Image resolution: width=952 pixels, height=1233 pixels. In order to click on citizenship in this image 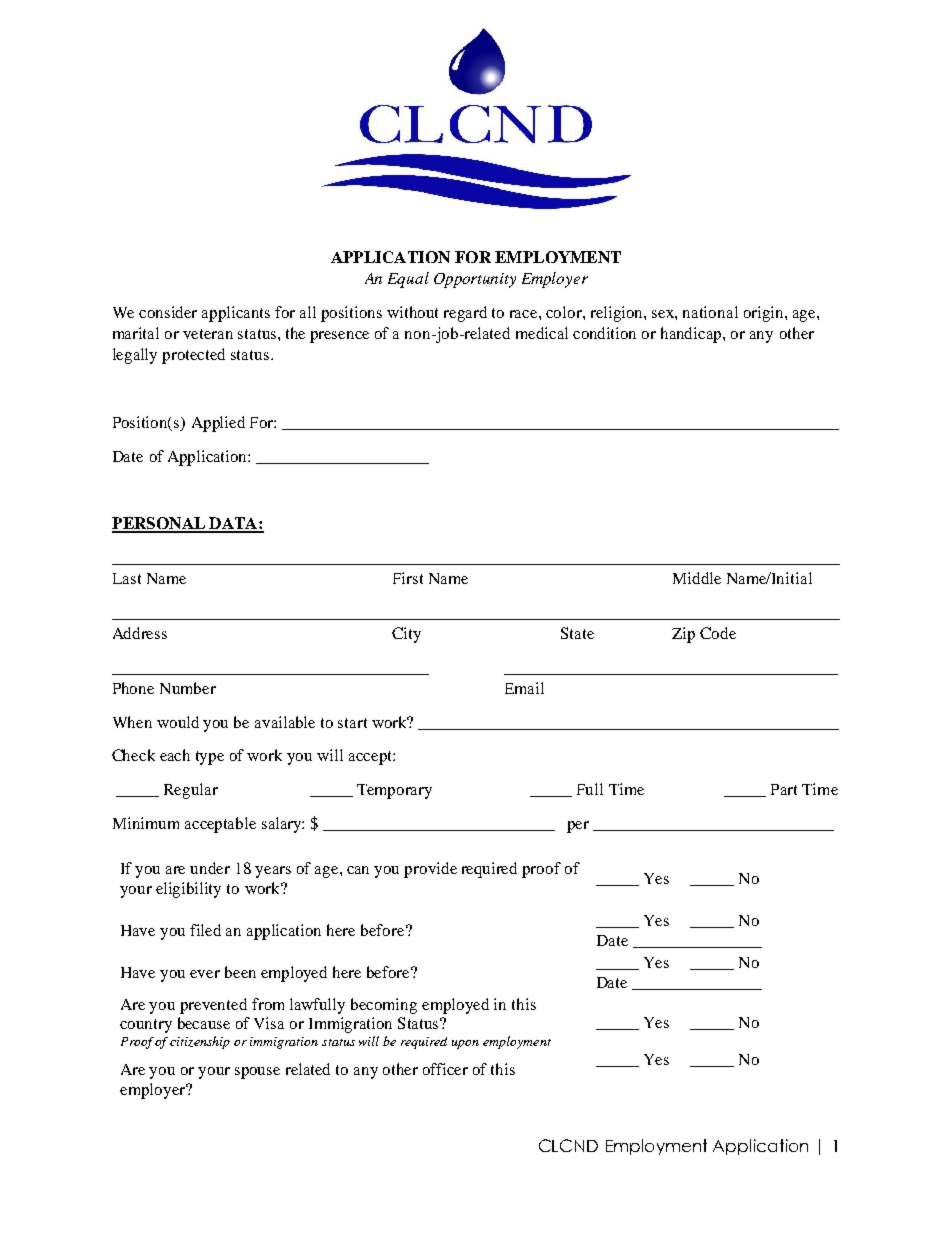, I will do `click(200, 1042)`.
